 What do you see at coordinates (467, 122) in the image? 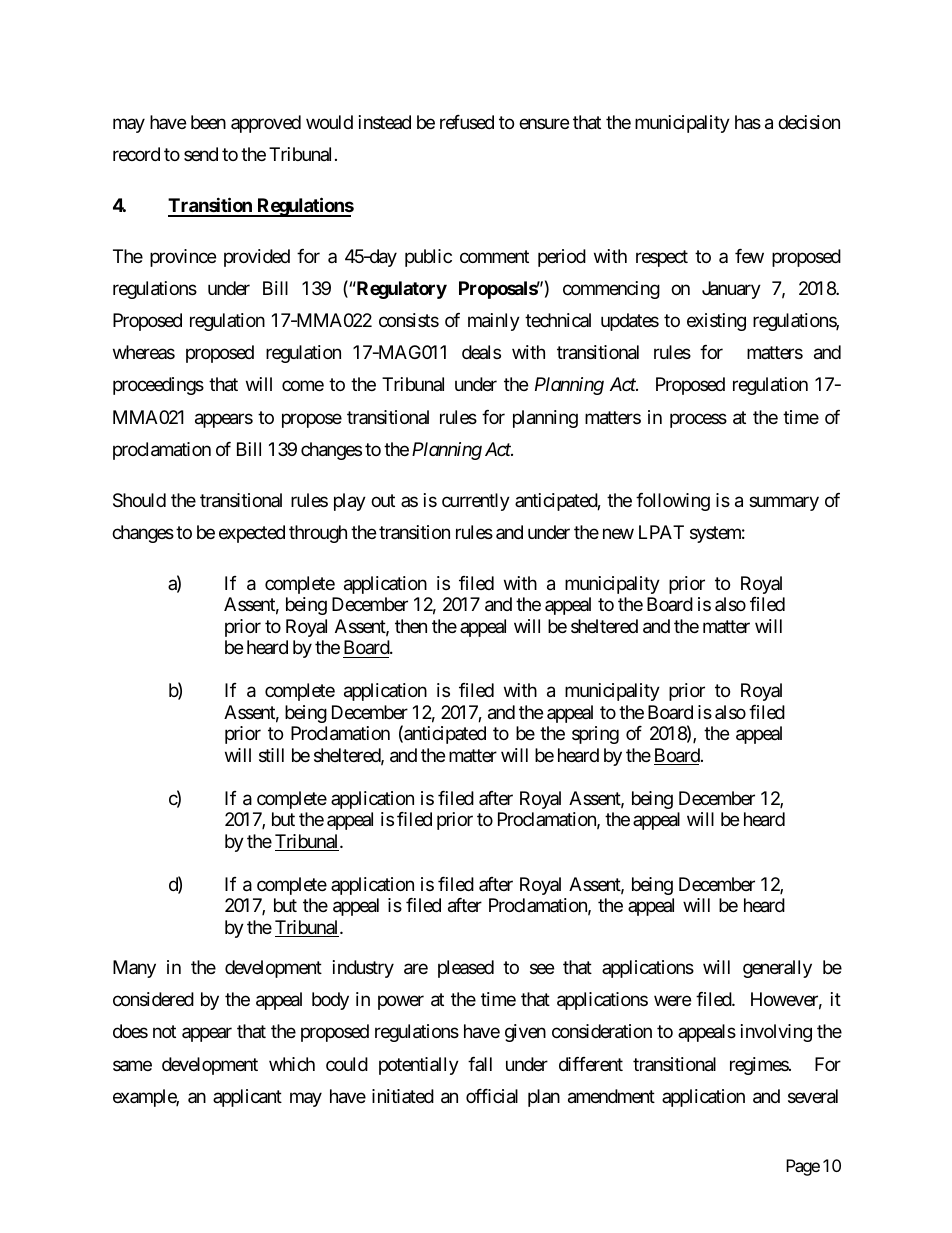
I see `refused` at bounding box center [467, 122].
